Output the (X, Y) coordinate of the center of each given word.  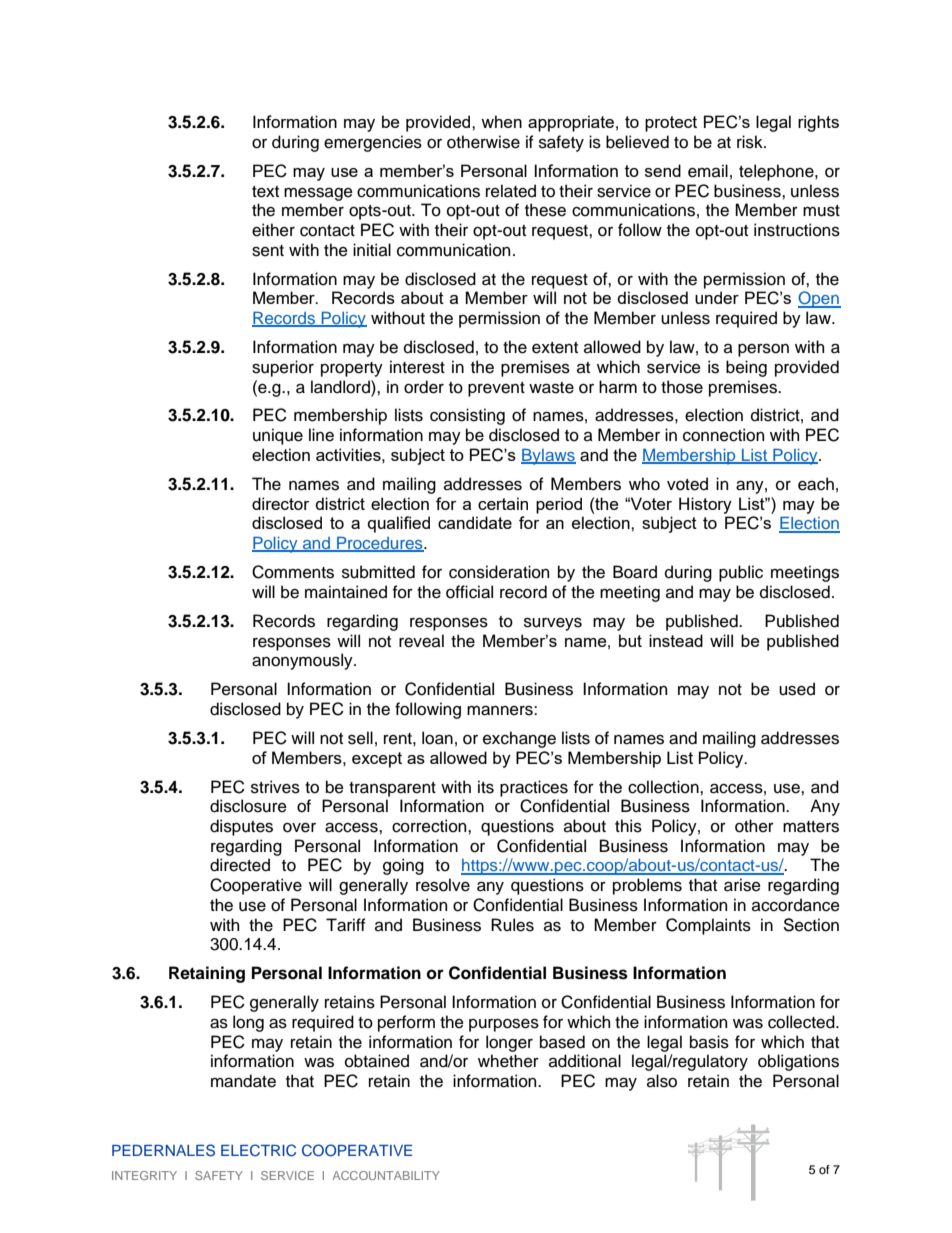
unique (278, 436)
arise (742, 885)
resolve (443, 885)
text (265, 192)
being (746, 368)
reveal (421, 641)
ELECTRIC (258, 1150)
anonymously (303, 661)
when (501, 121)
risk (751, 142)
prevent (496, 389)
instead (676, 640)
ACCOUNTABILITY (386, 1175)
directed (240, 865)
